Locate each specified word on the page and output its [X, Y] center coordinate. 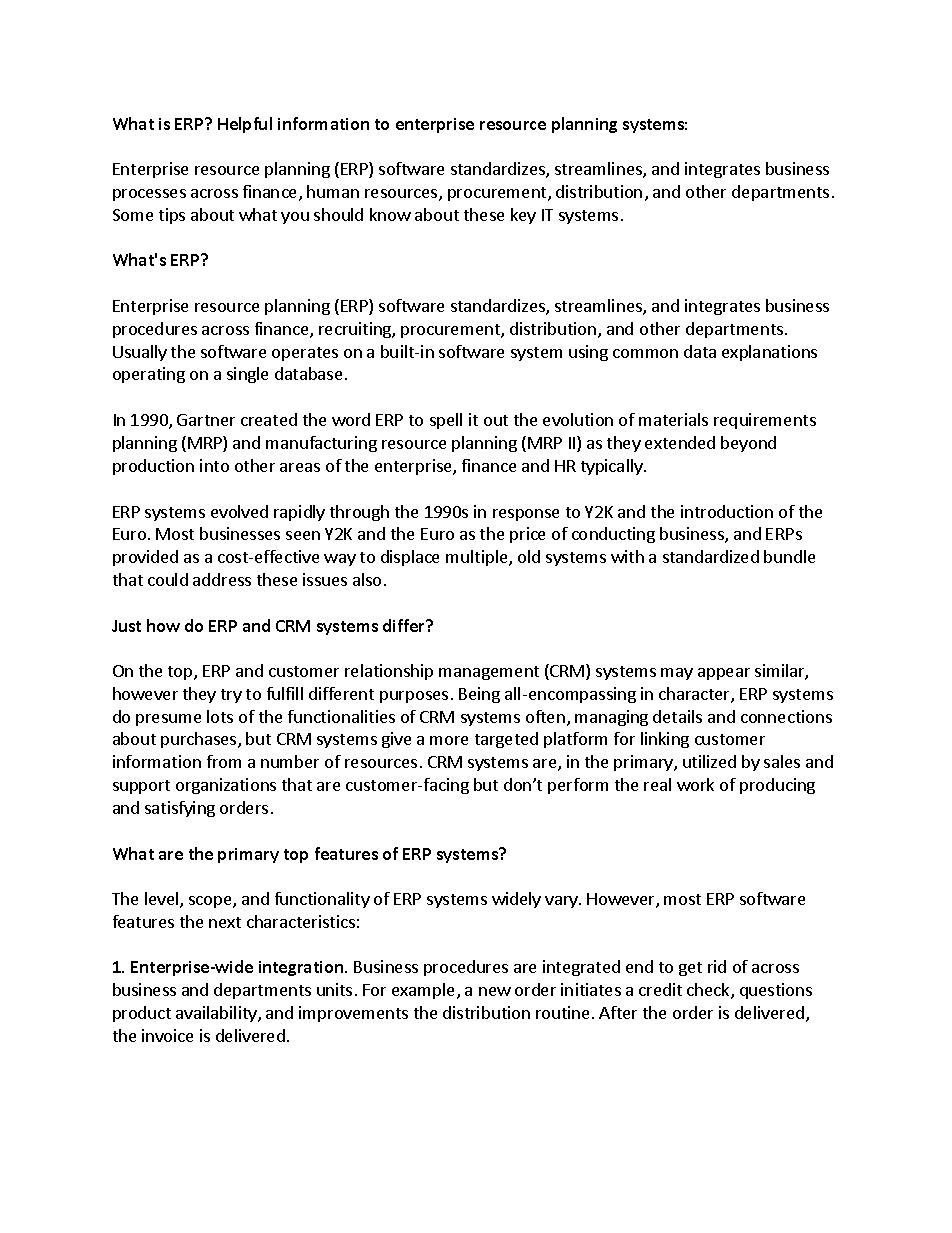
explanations [769, 353]
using [588, 353]
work [695, 784]
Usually [140, 353]
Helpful [245, 125]
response [526, 515]
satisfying [180, 809]
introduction [727, 511]
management [489, 673]
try [231, 696]
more [449, 740]
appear [724, 674]
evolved [239, 511]
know [390, 214]
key [523, 216]
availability [217, 1014]
